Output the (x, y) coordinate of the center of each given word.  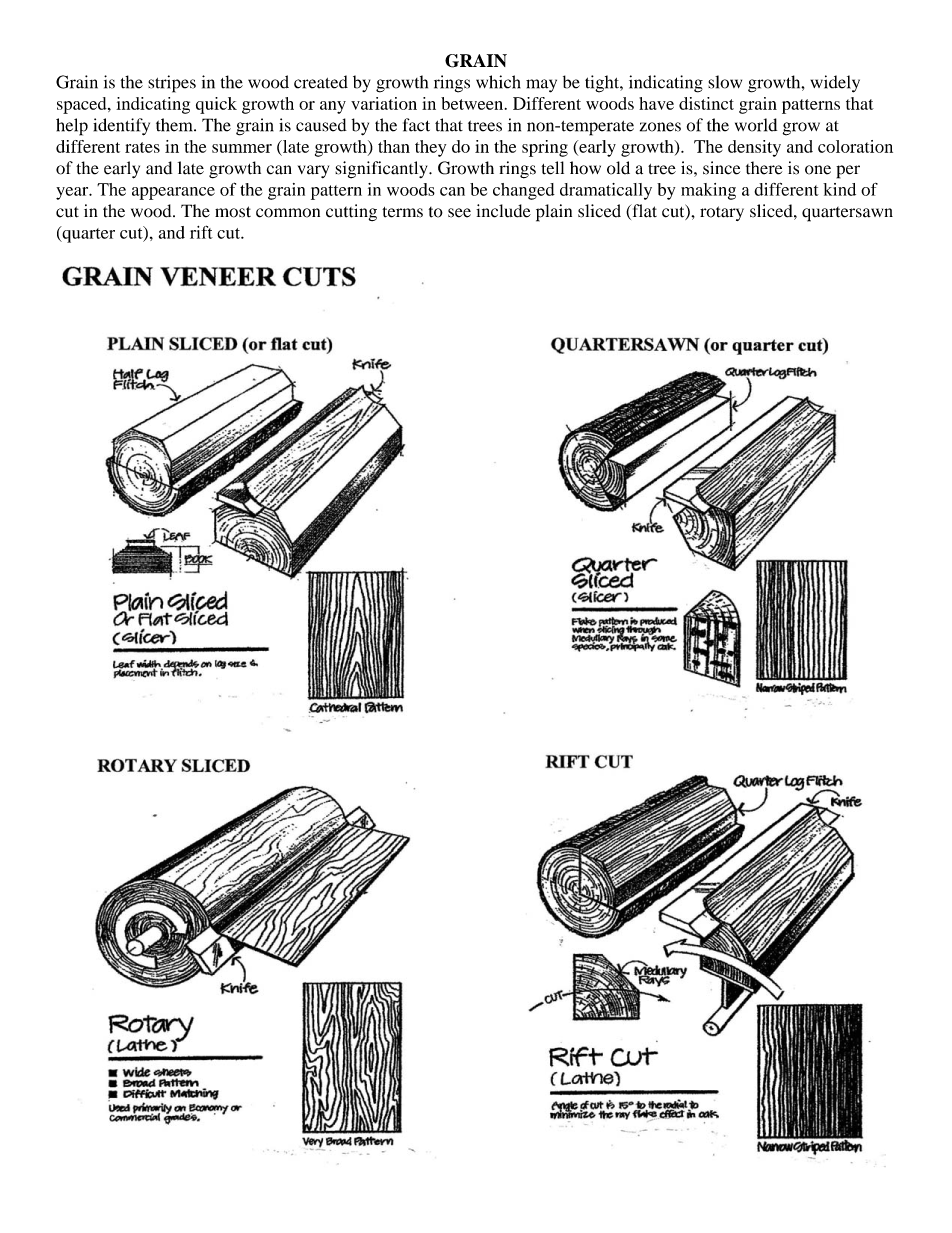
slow (725, 82)
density (754, 148)
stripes (172, 84)
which (498, 82)
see (459, 213)
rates (142, 147)
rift (201, 232)
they (430, 148)
